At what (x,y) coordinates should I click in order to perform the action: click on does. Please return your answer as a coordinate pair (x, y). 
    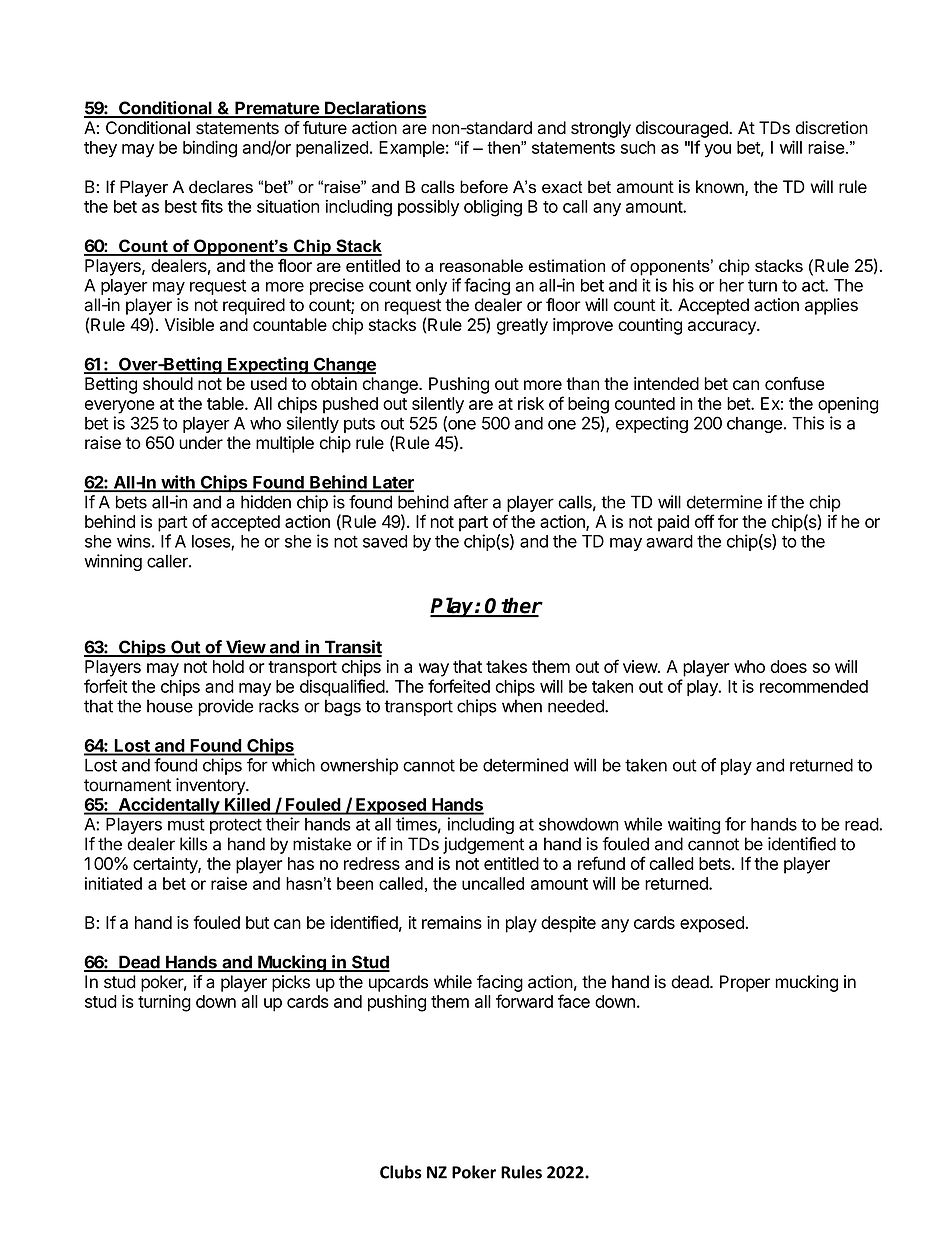
    Looking at the image, I should click on (789, 666).
